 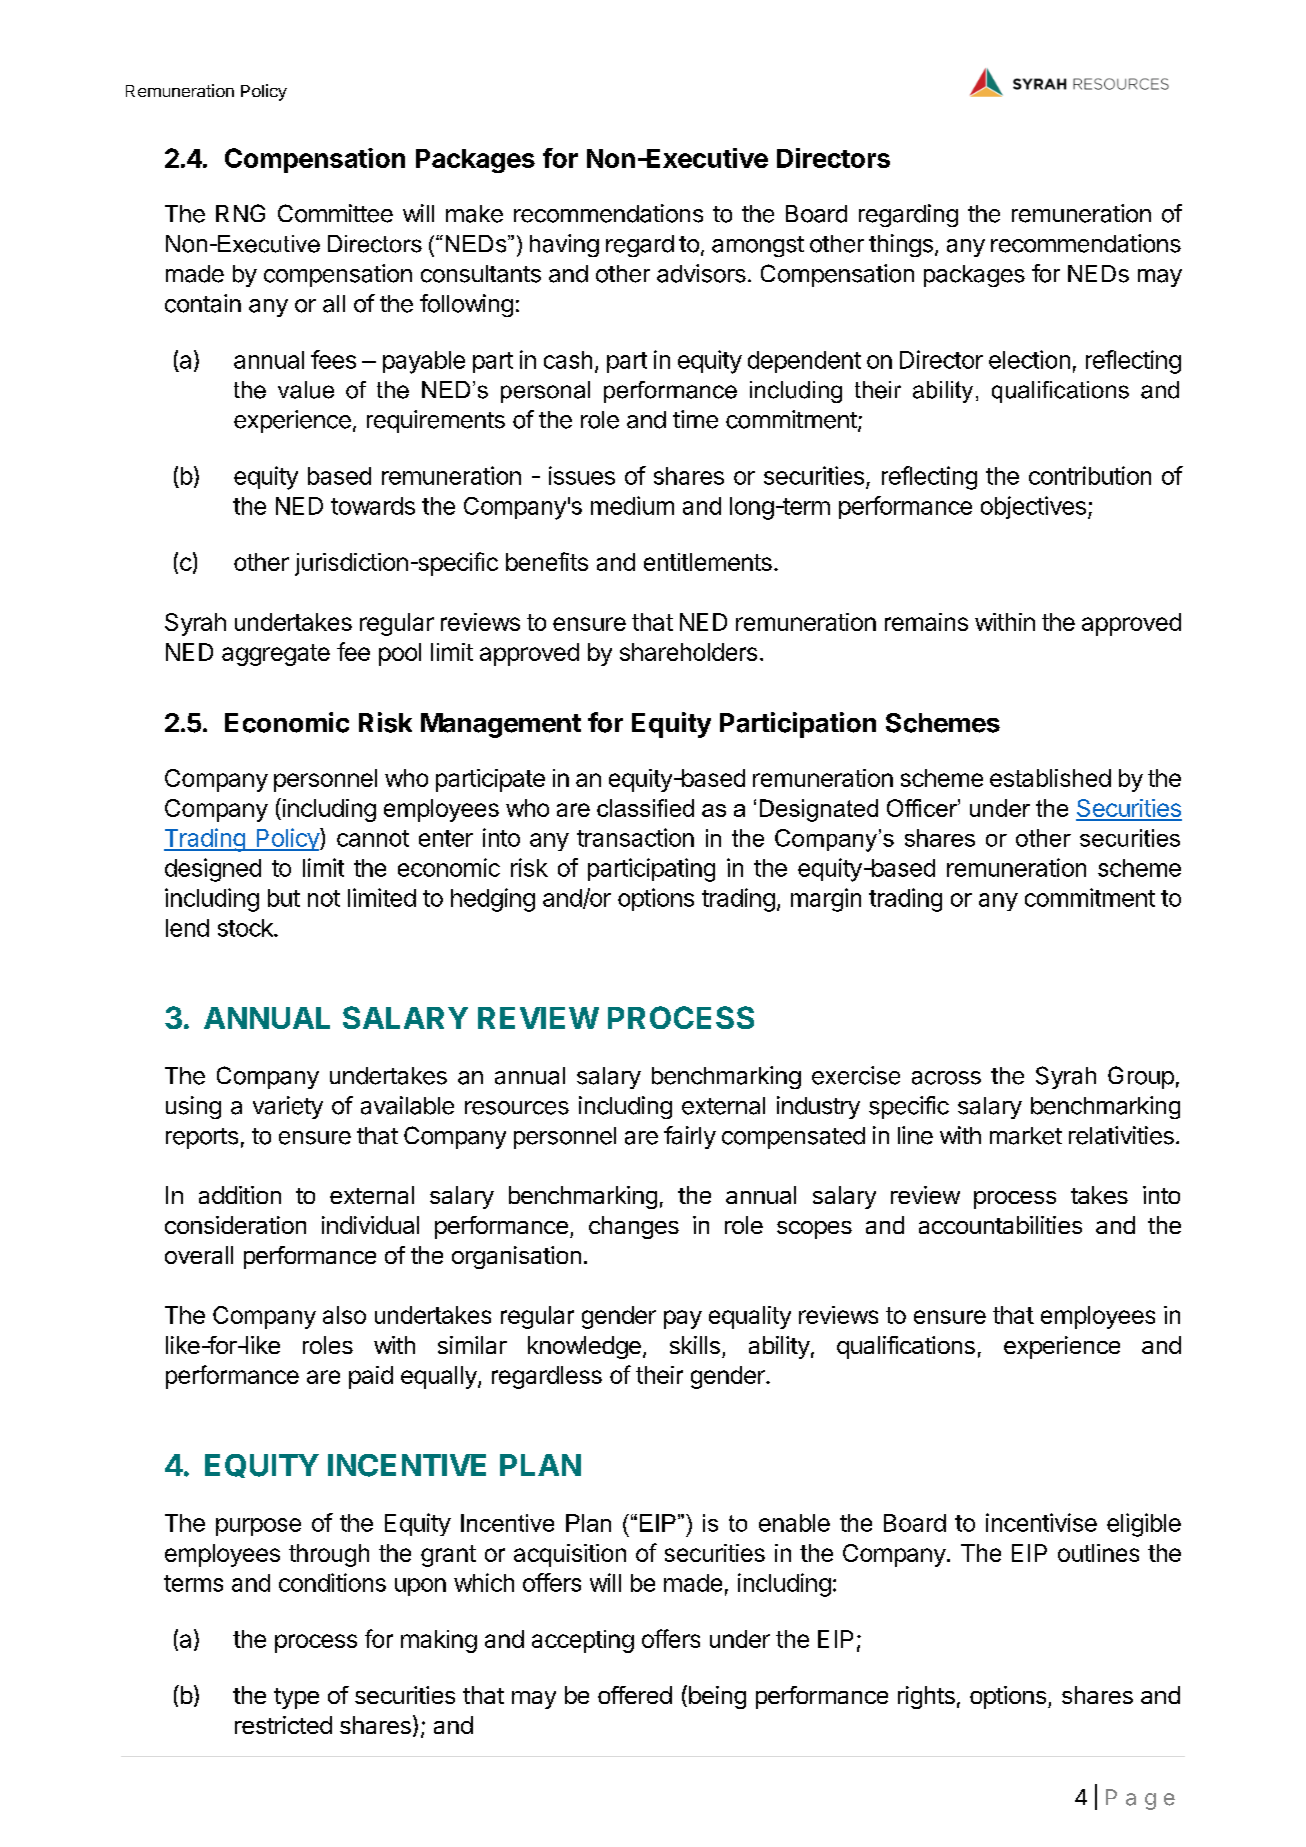 What do you see at coordinates (246, 928) in the screenshot?
I see `stock` at bounding box center [246, 928].
